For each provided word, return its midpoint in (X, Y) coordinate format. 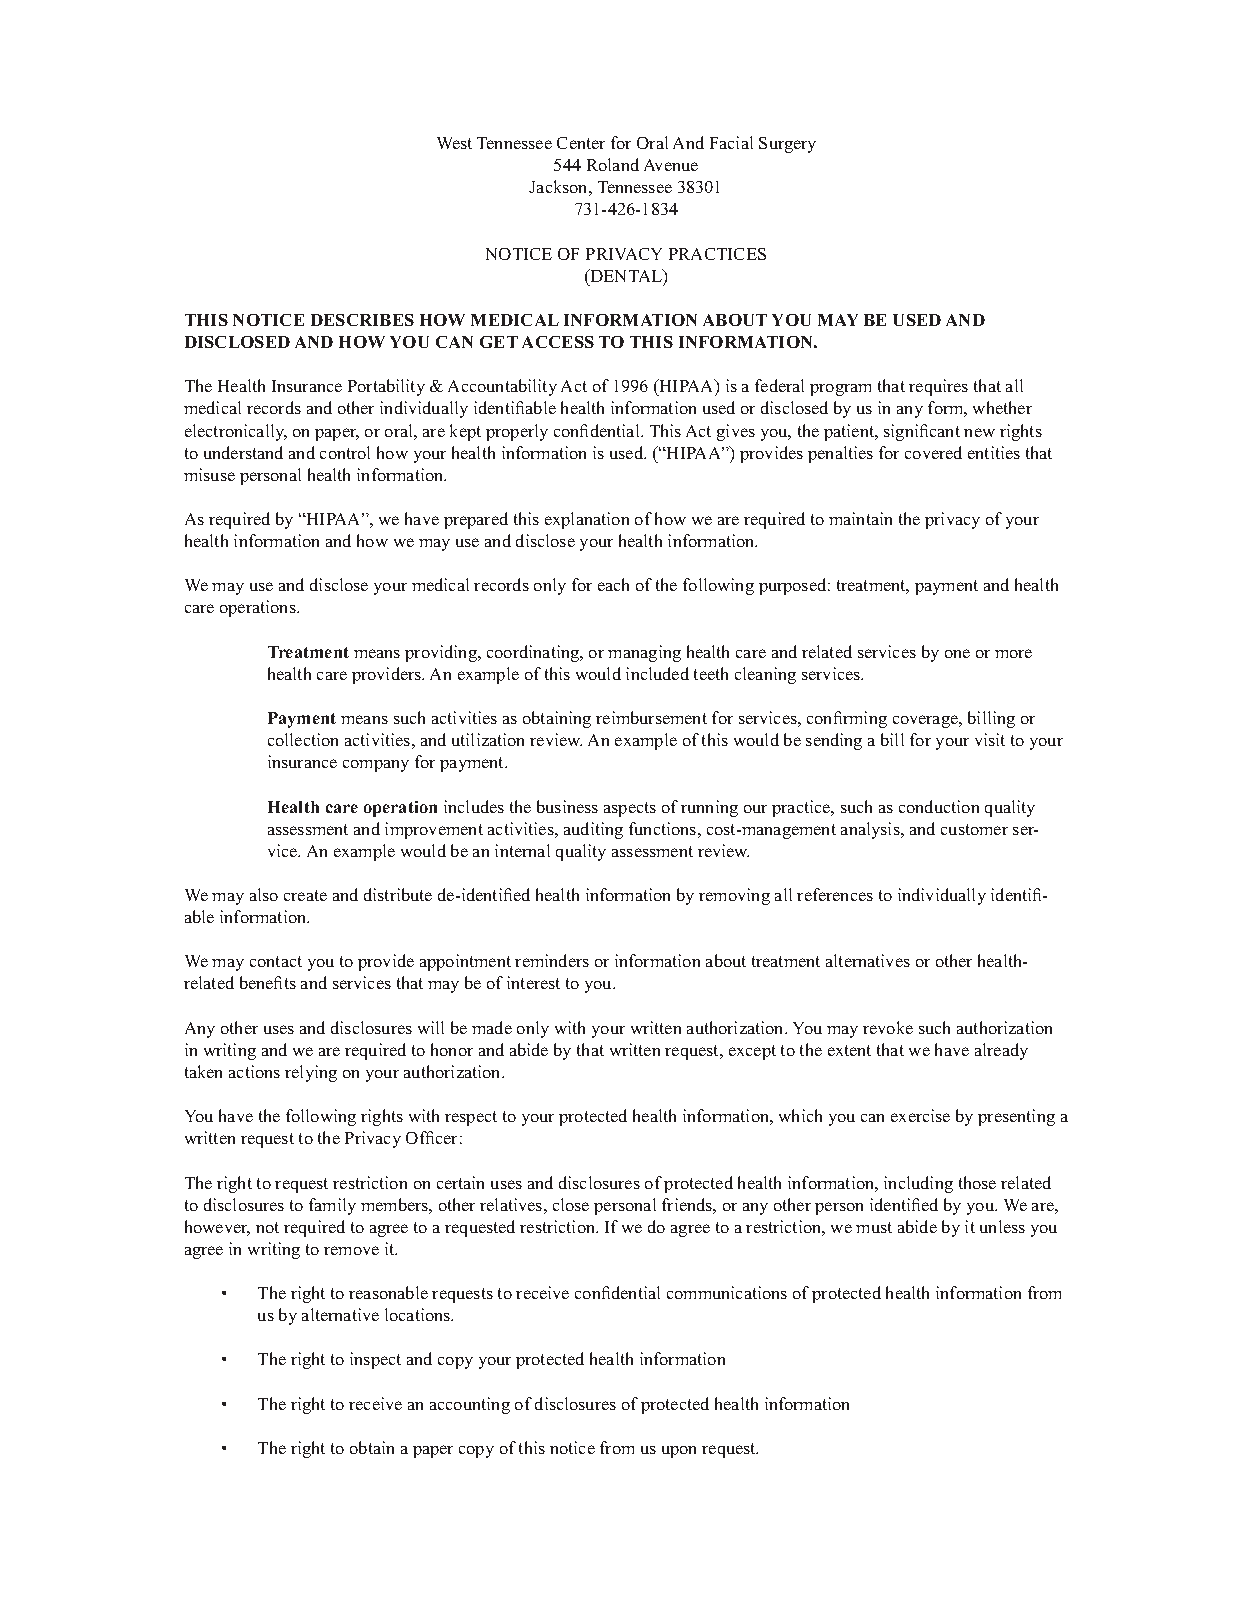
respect (471, 1118)
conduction (939, 806)
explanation (587, 520)
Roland (613, 164)
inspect (375, 1360)
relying (311, 1073)
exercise (920, 1115)
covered (933, 452)
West (454, 143)
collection (303, 739)
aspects (630, 809)
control (345, 452)
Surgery (787, 145)
